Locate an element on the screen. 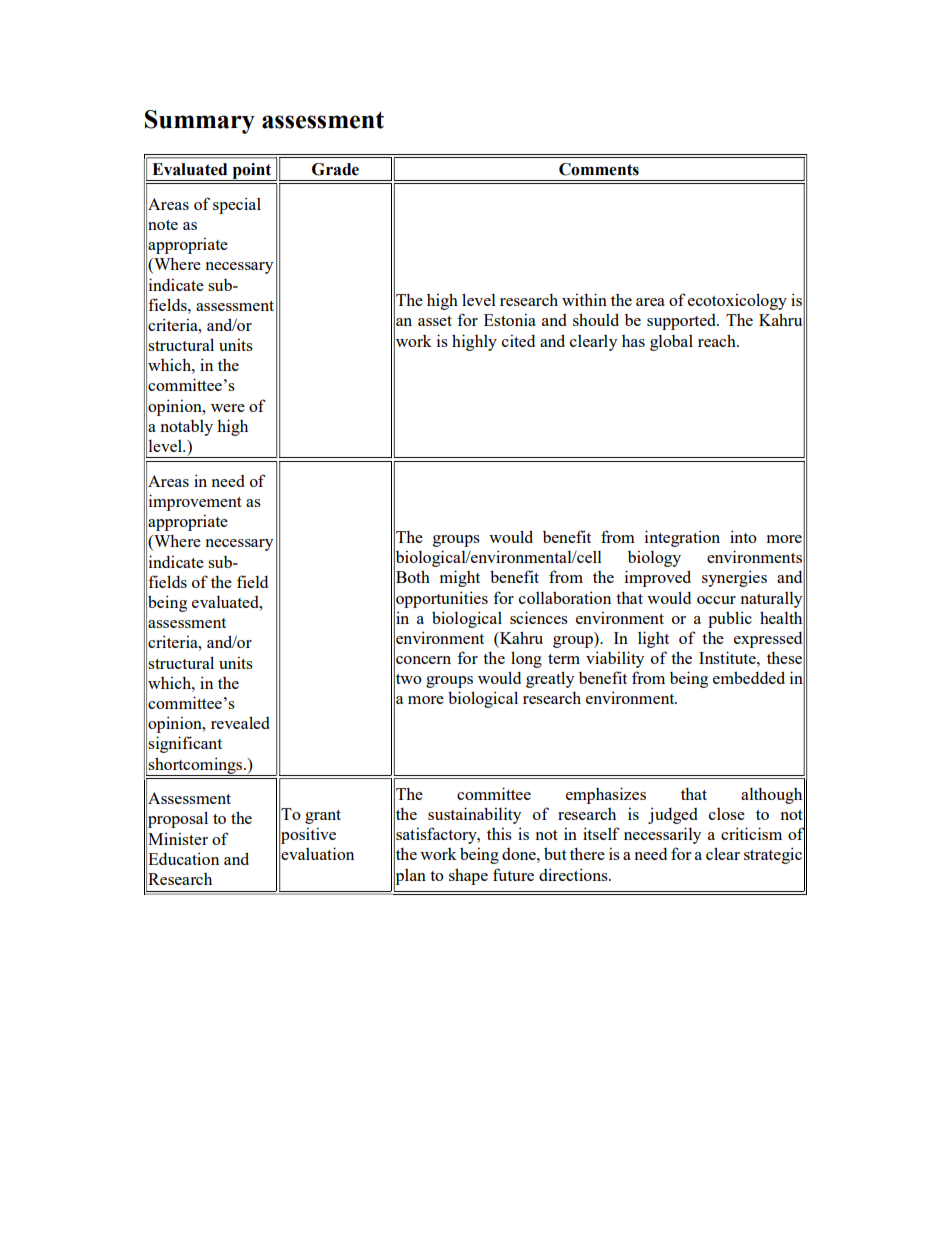  within is located at coordinates (584, 299).
